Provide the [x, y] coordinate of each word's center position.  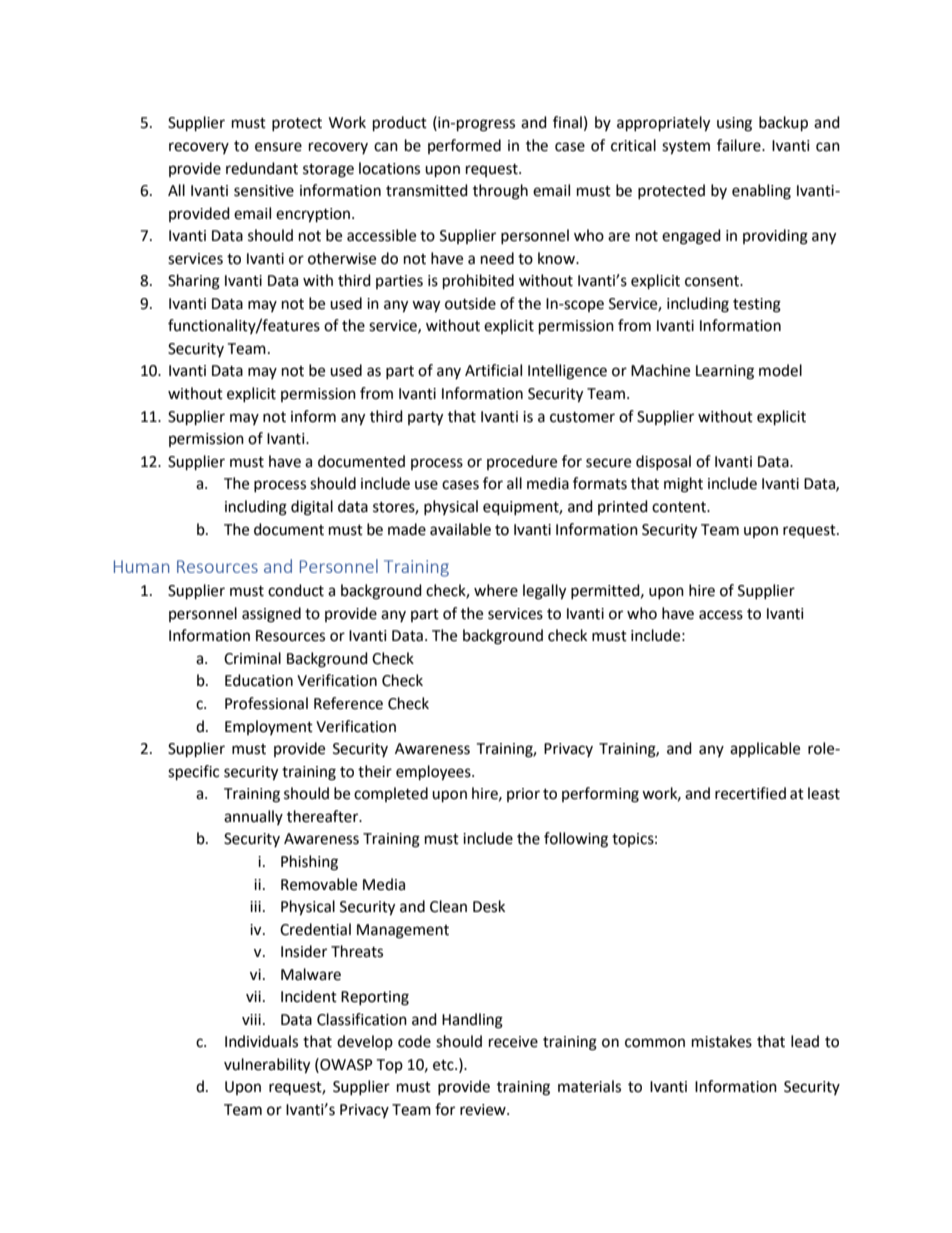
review [484, 1110]
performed [464, 146]
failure [740, 145]
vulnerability [267, 1066]
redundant [262, 168]
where [496, 590]
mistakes [722, 1041]
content [680, 507]
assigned [271, 615]
